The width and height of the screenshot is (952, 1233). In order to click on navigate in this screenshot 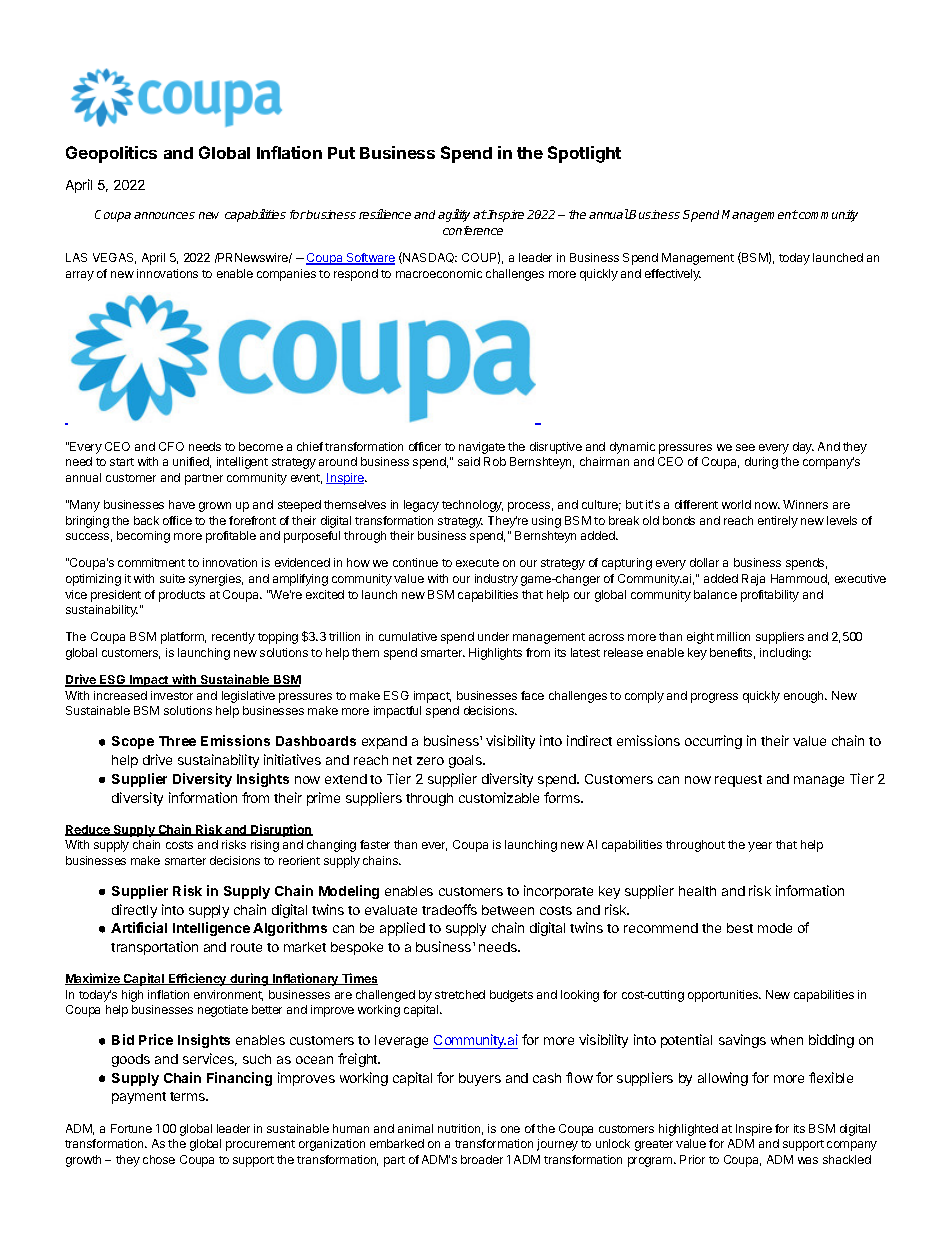, I will do `click(482, 448)`.
